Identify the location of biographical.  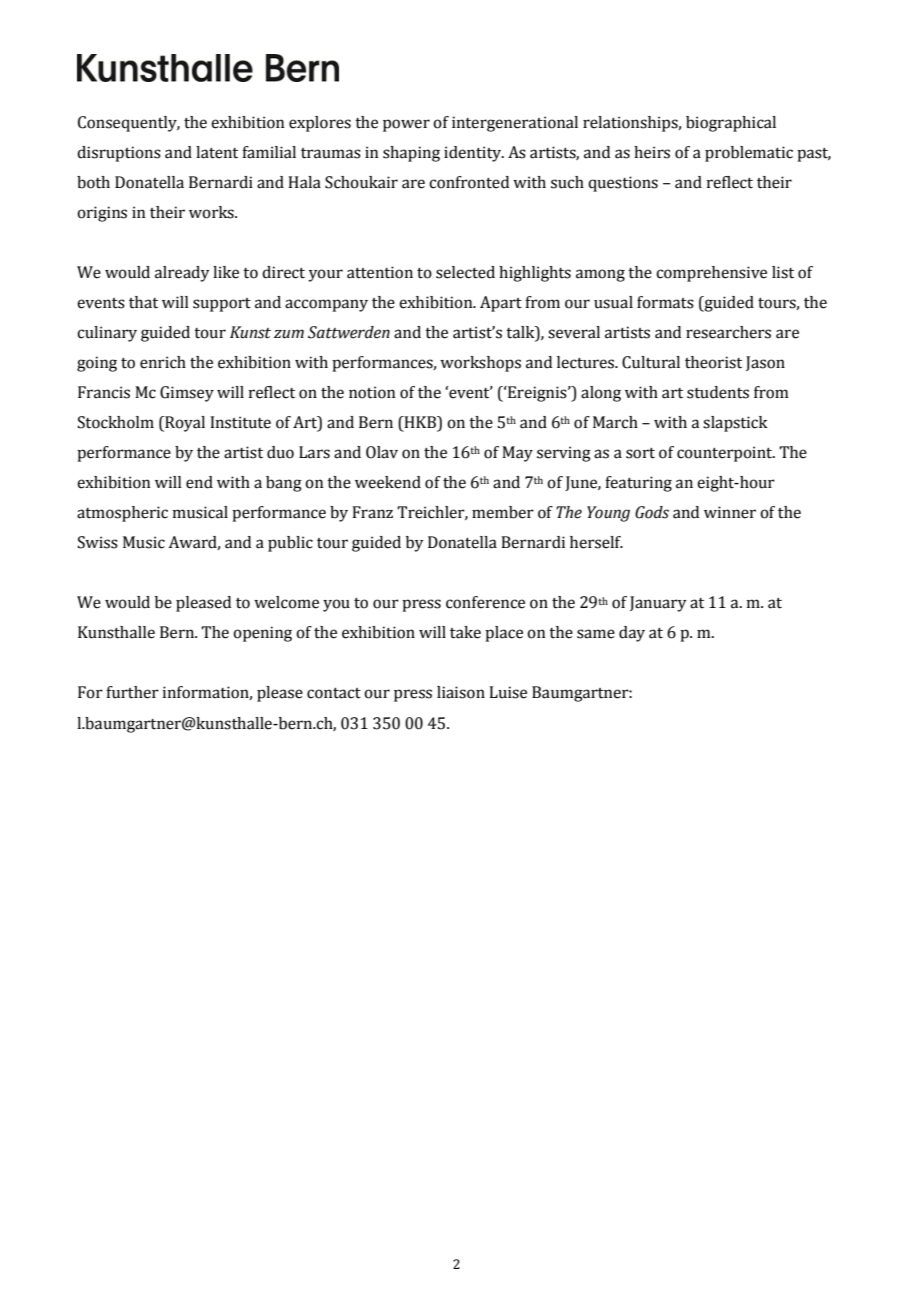
(731, 124).
